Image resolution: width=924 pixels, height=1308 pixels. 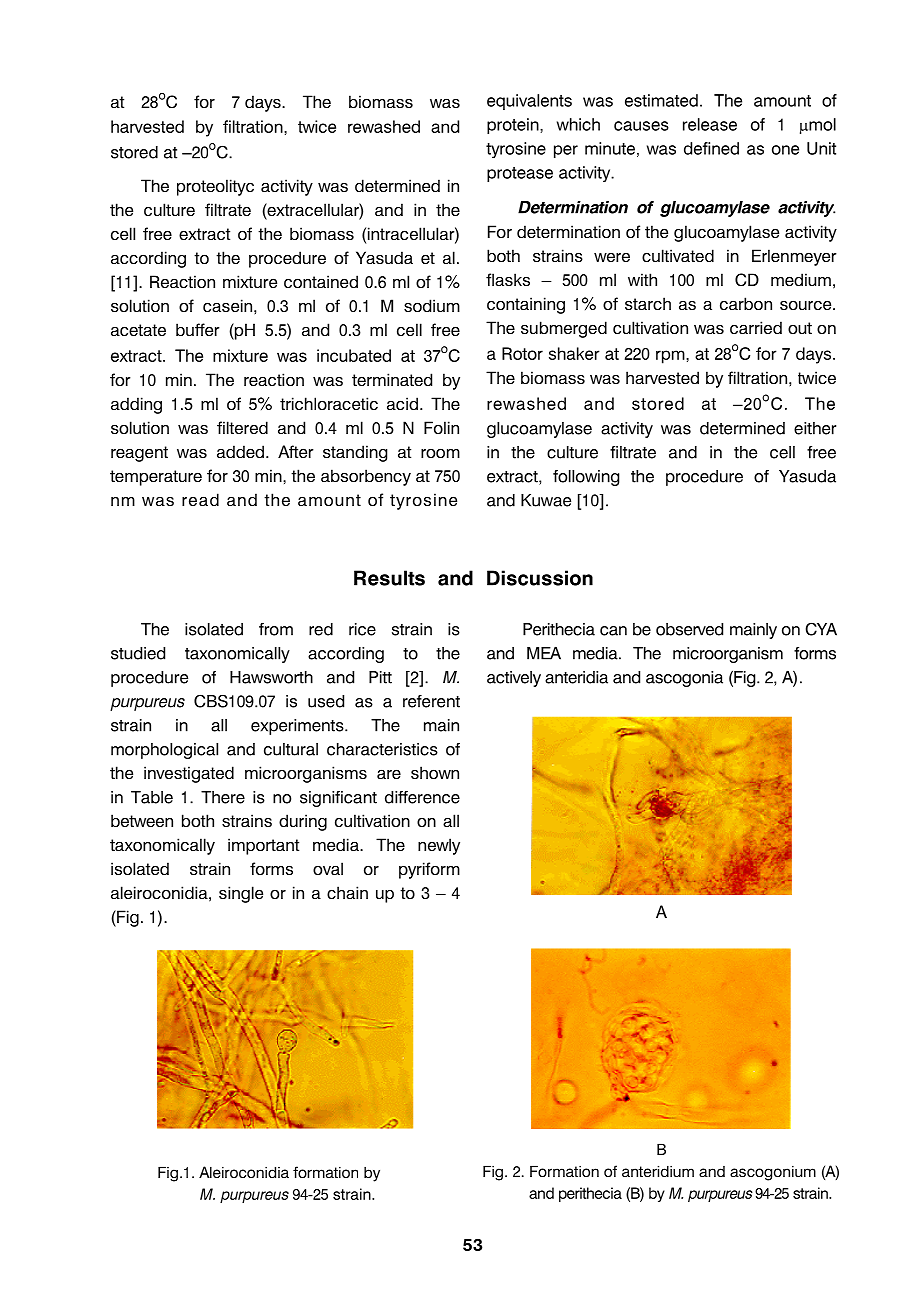 I want to click on single, so click(x=241, y=894).
